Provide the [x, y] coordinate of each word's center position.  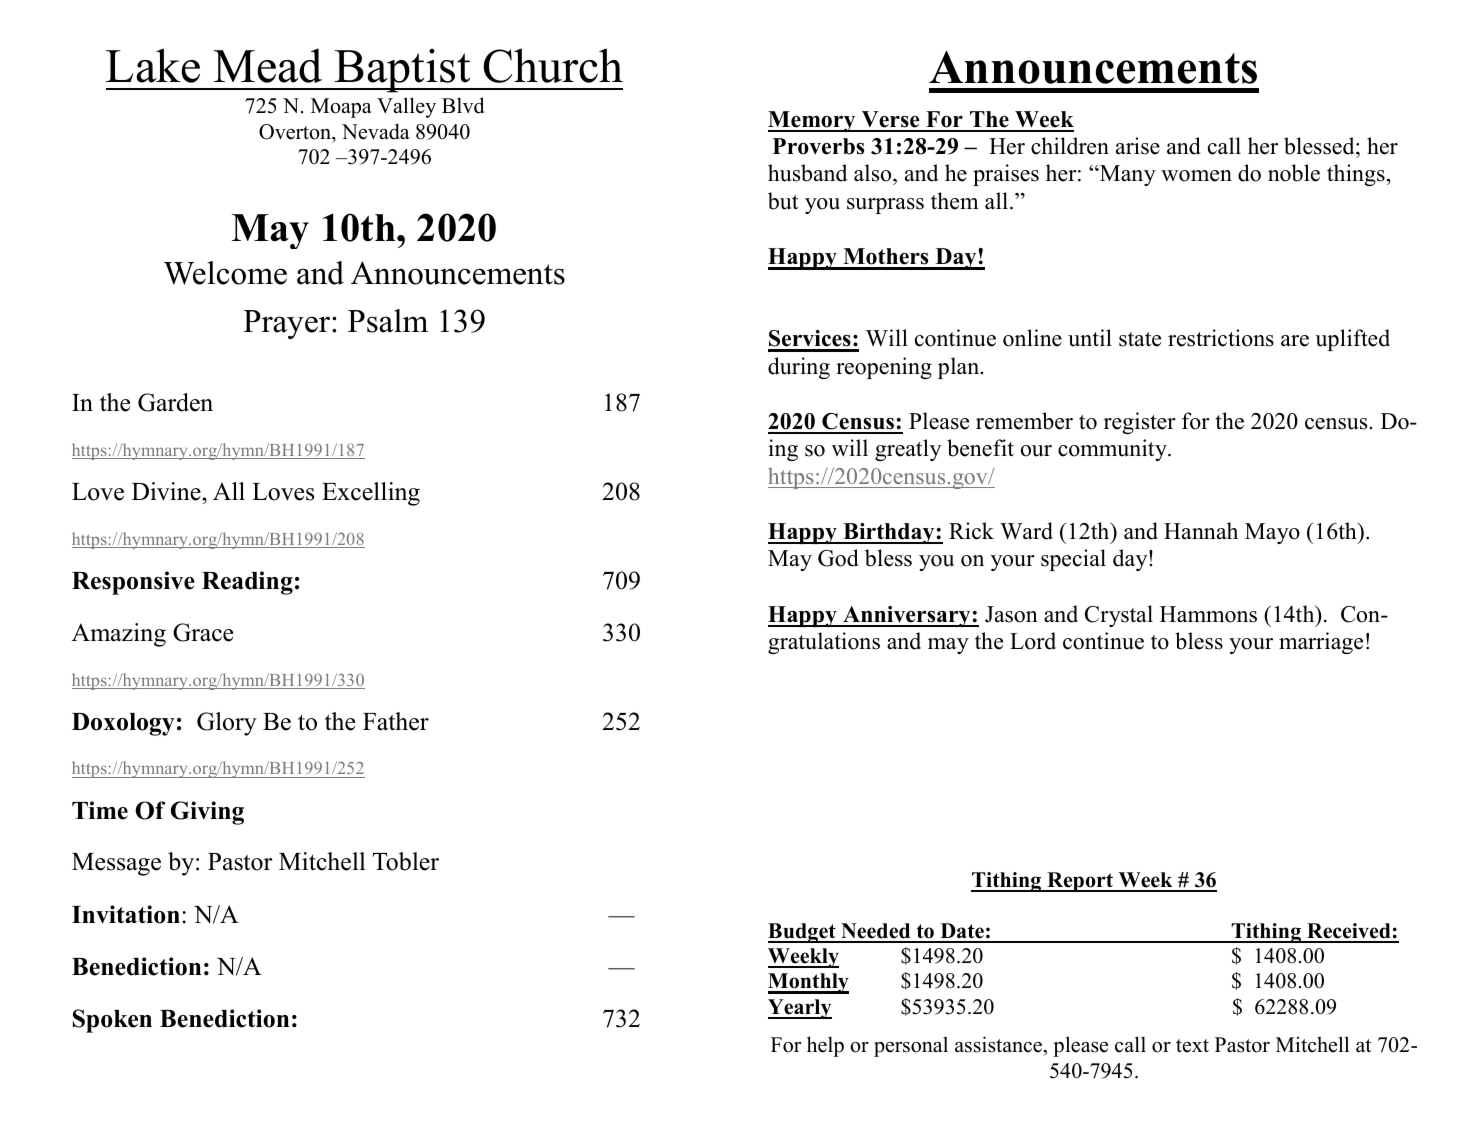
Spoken [112, 1021]
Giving [207, 813]
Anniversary [907, 616]
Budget [803, 933]
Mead [268, 65]
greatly [908, 450]
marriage [1321, 643]
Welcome [225, 273]
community [1113, 450]
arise [1138, 146]
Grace [203, 632]
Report [1080, 882]
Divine [167, 491]
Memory [813, 121]
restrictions [1221, 338]
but [783, 201]
